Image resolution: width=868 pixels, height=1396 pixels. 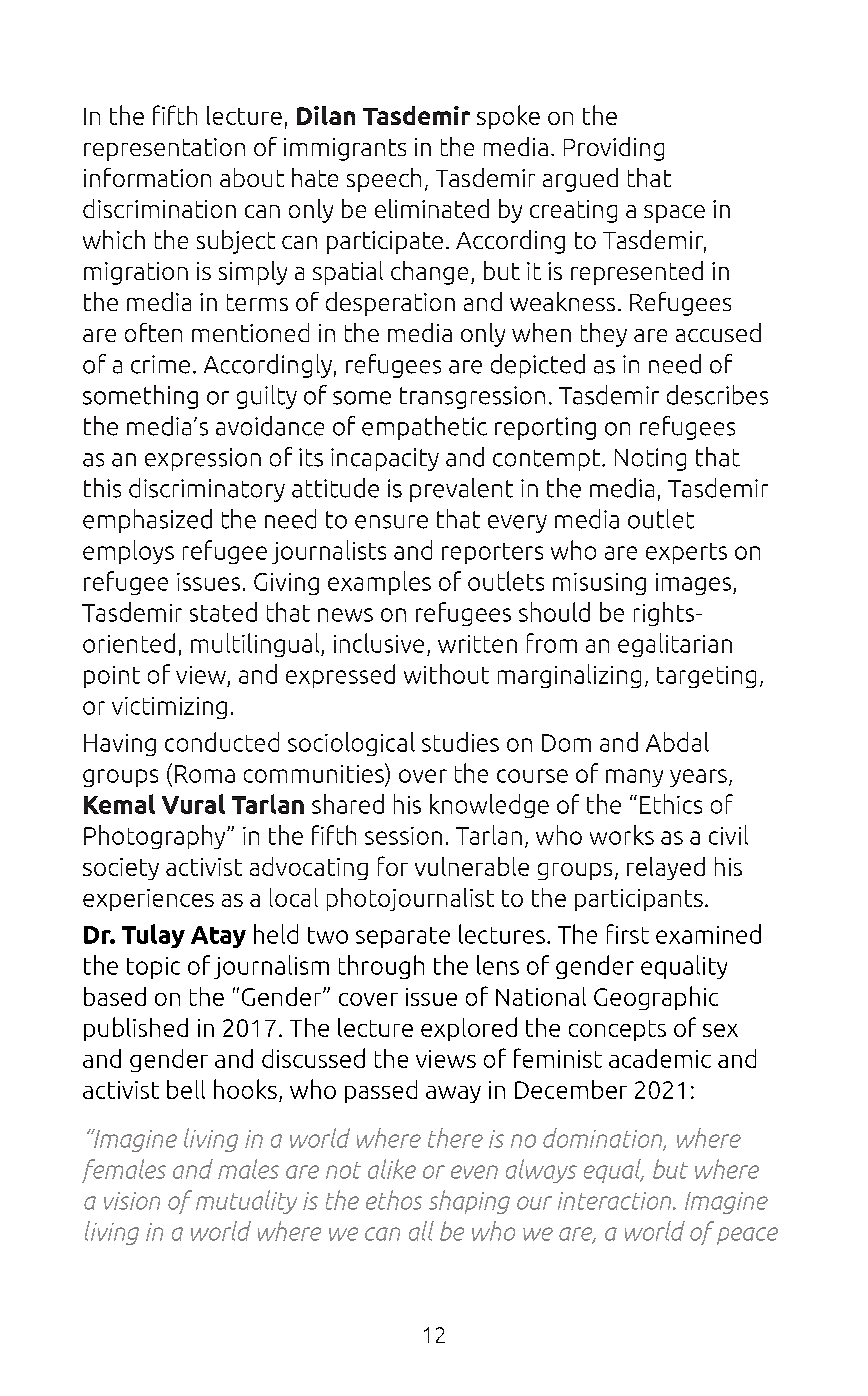 What do you see at coordinates (614, 149) in the screenshot?
I see `Providing` at bounding box center [614, 149].
